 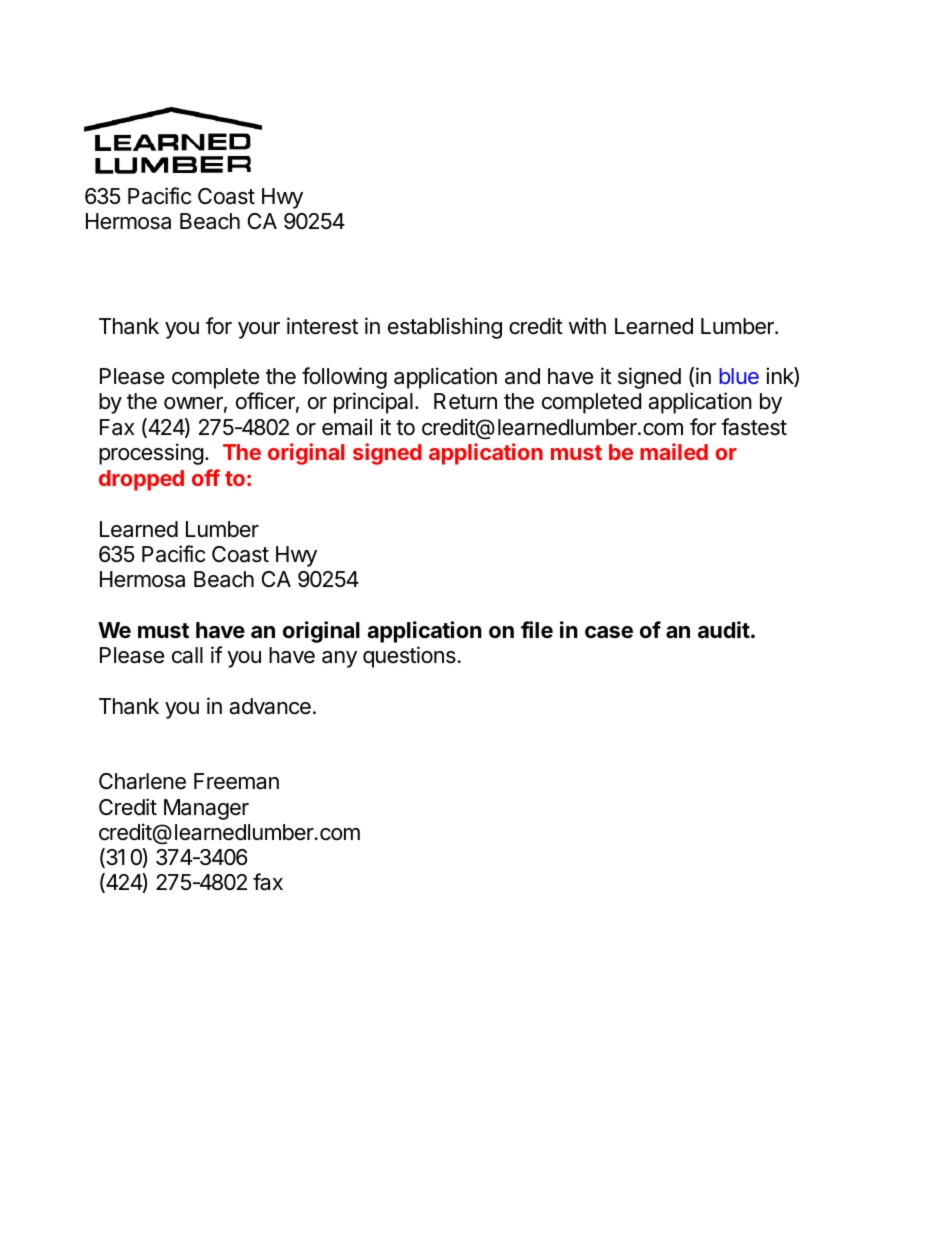 I want to click on advance, so click(x=270, y=706).
